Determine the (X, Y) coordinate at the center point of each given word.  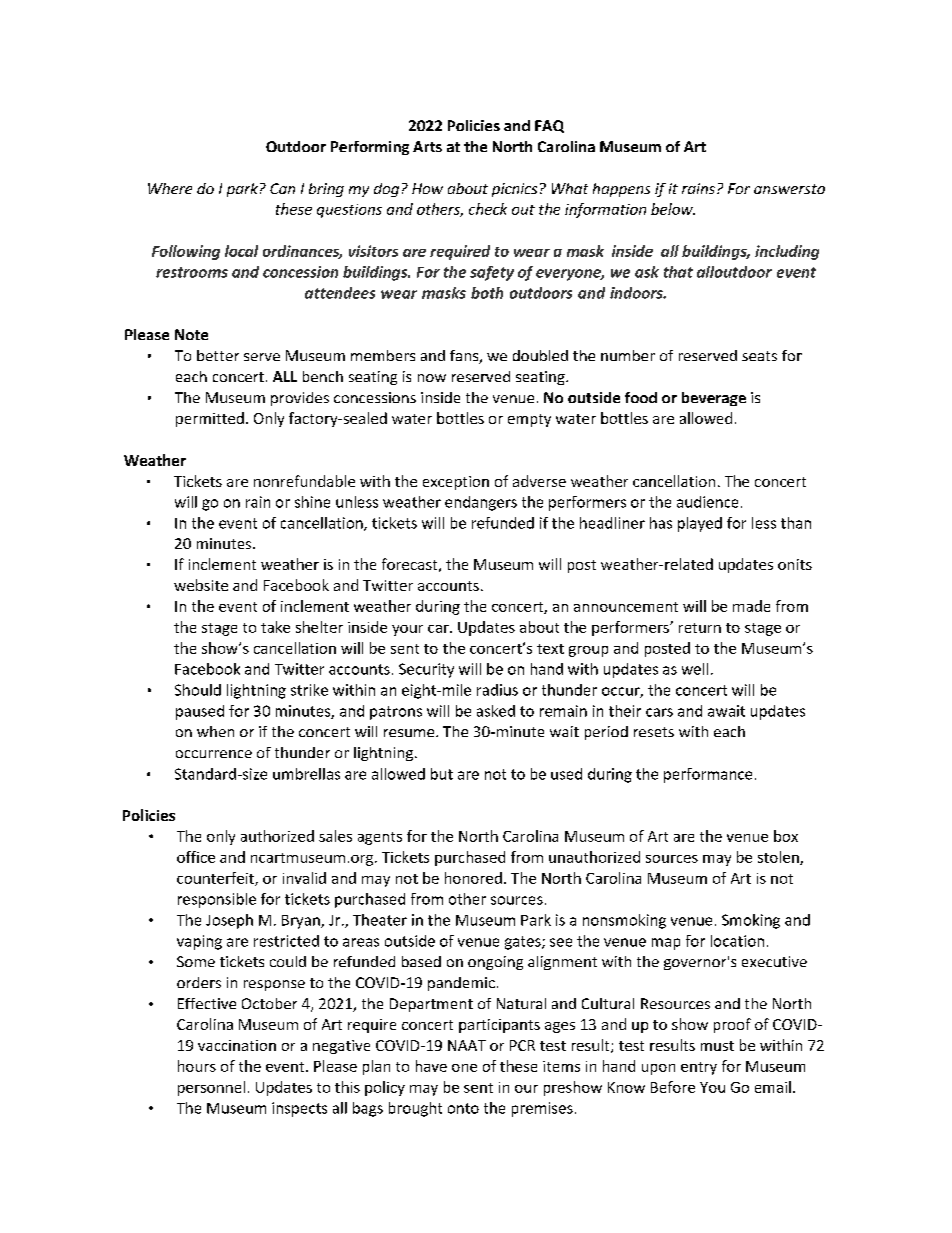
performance (708, 775)
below (673, 209)
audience (707, 502)
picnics (514, 190)
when (215, 731)
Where (170, 188)
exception (456, 483)
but (442, 774)
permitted (210, 419)
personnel (211, 1088)
